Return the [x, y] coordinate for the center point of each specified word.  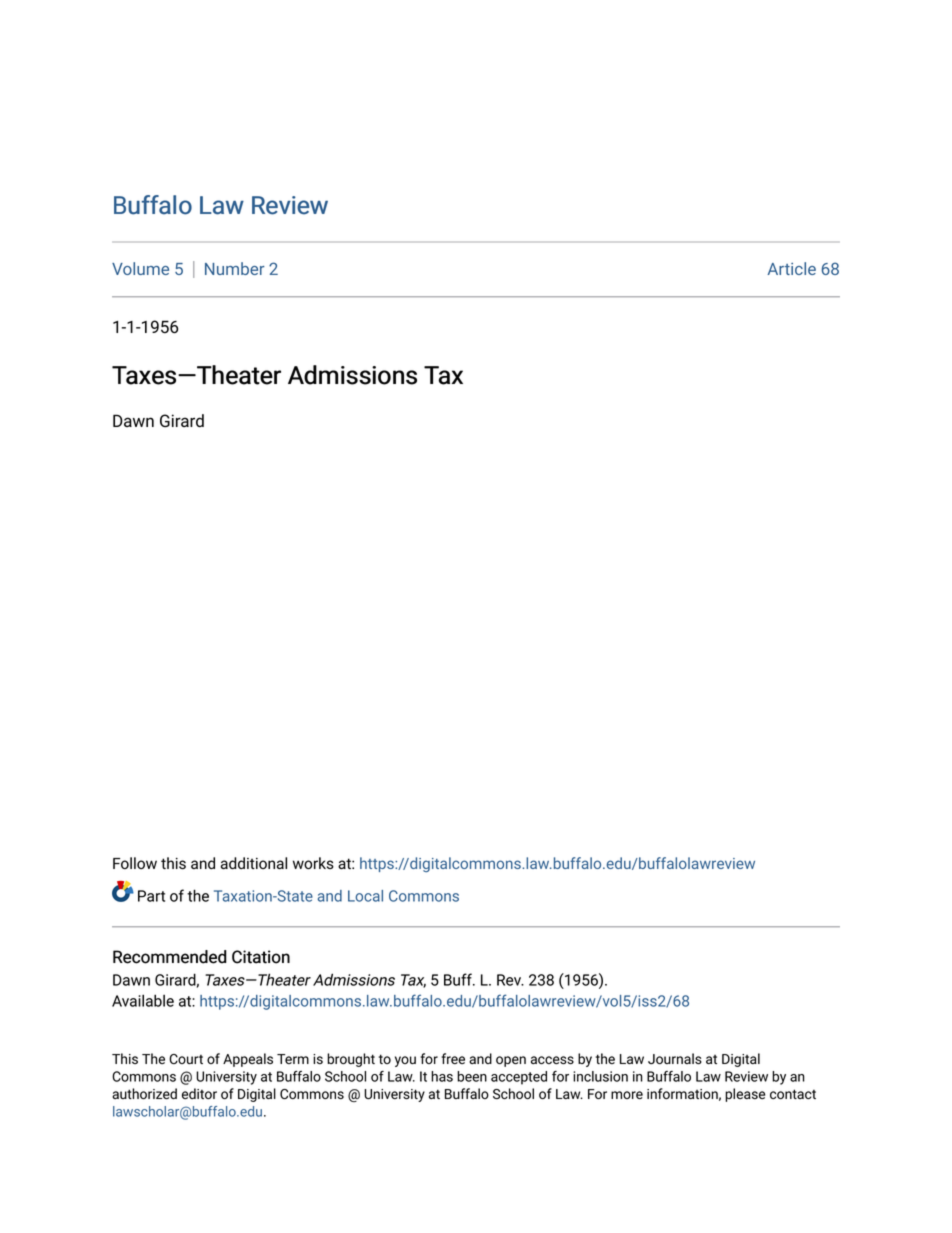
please [745, 1095]
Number [235, 268]
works [313, 863]
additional [254, 863]
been [472, 1076]
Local [365, 896]
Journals [675, 1059]
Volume [140, 268]
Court [186, 1059]
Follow [135, 863]
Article [791, 268]
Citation [261, 957]
